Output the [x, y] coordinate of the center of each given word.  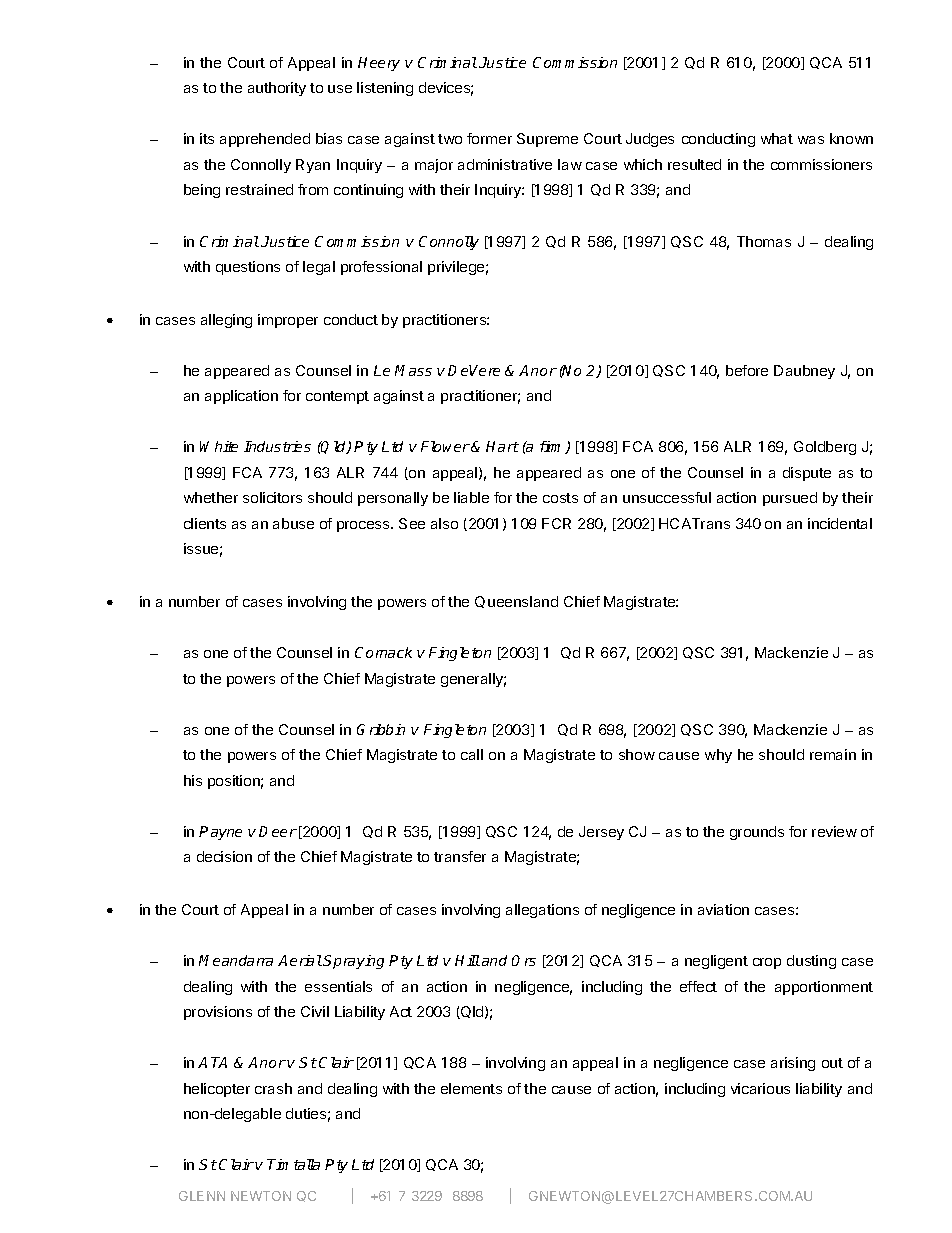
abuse [293, 523]
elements [471, 1088]
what [777, 138]
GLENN [202, 1196]
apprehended [265, 140]
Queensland [516, 602]
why [718, 756]
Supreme [547, 140]
